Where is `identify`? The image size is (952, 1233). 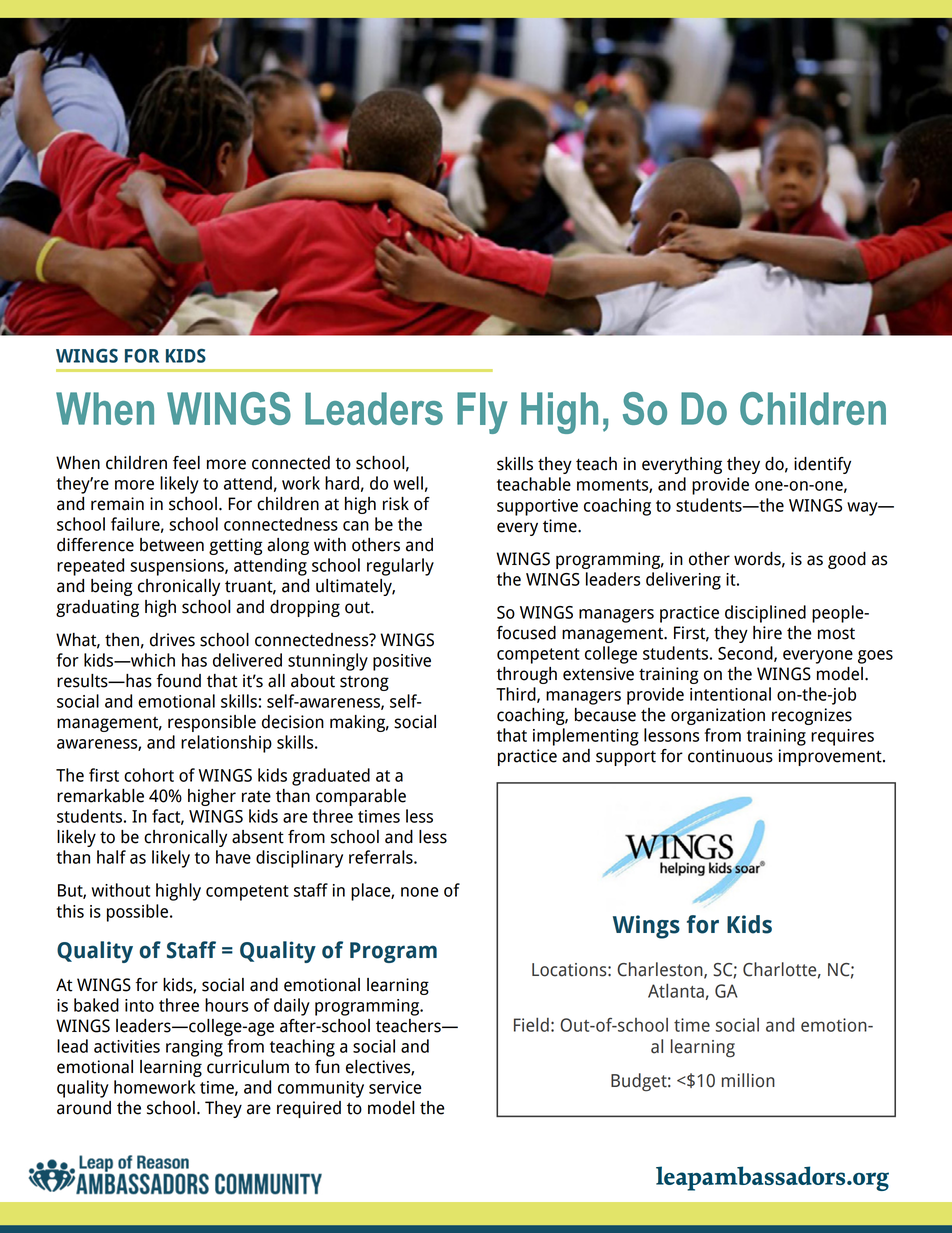
identify is located at coordinates (822, 465).
